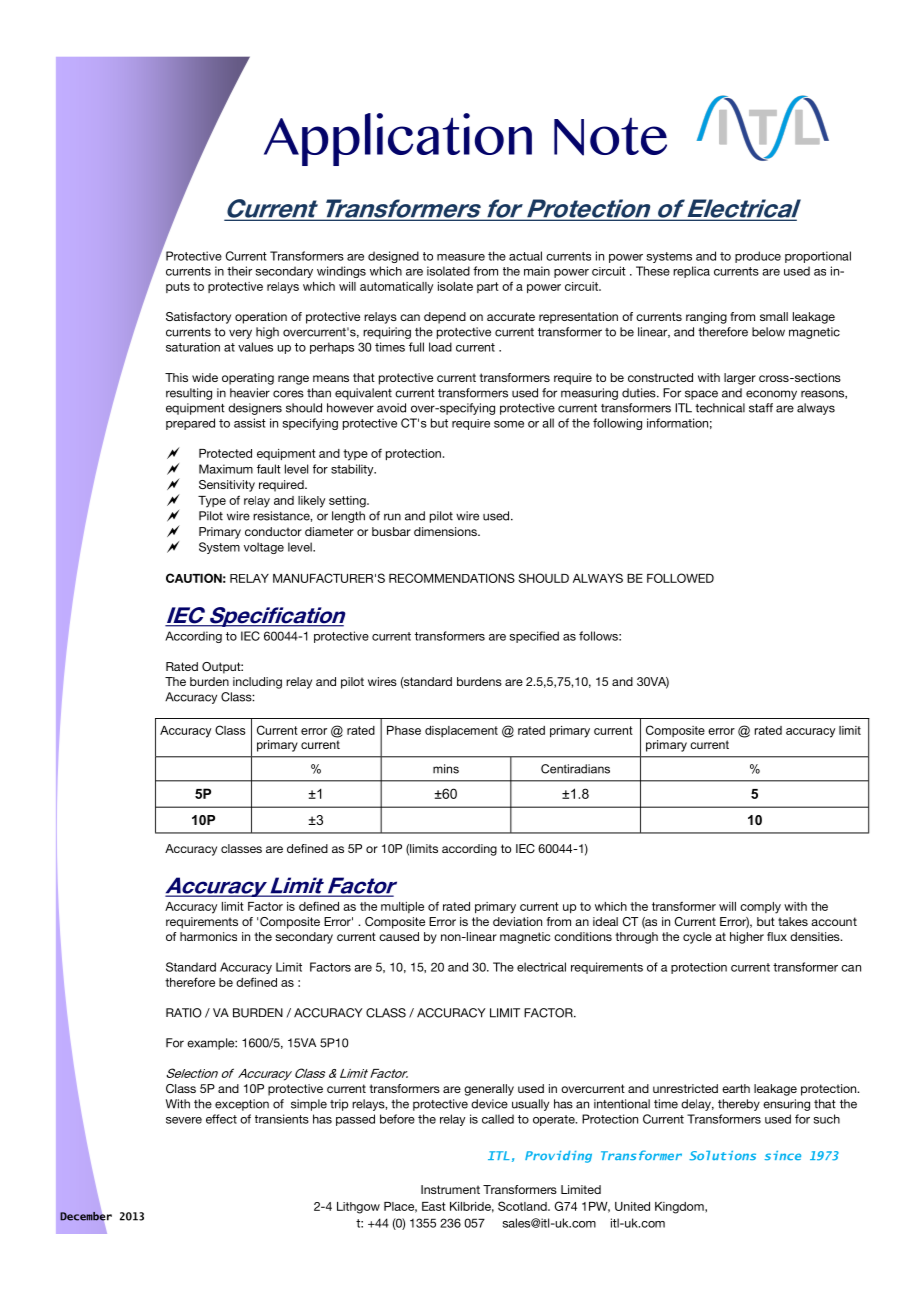 Image resolution: width=924 pixels, height=1308 pixels. What do you see at coordinates (282, 1119) in the document?
I see `transients` at bounding box center [282, 1119].
